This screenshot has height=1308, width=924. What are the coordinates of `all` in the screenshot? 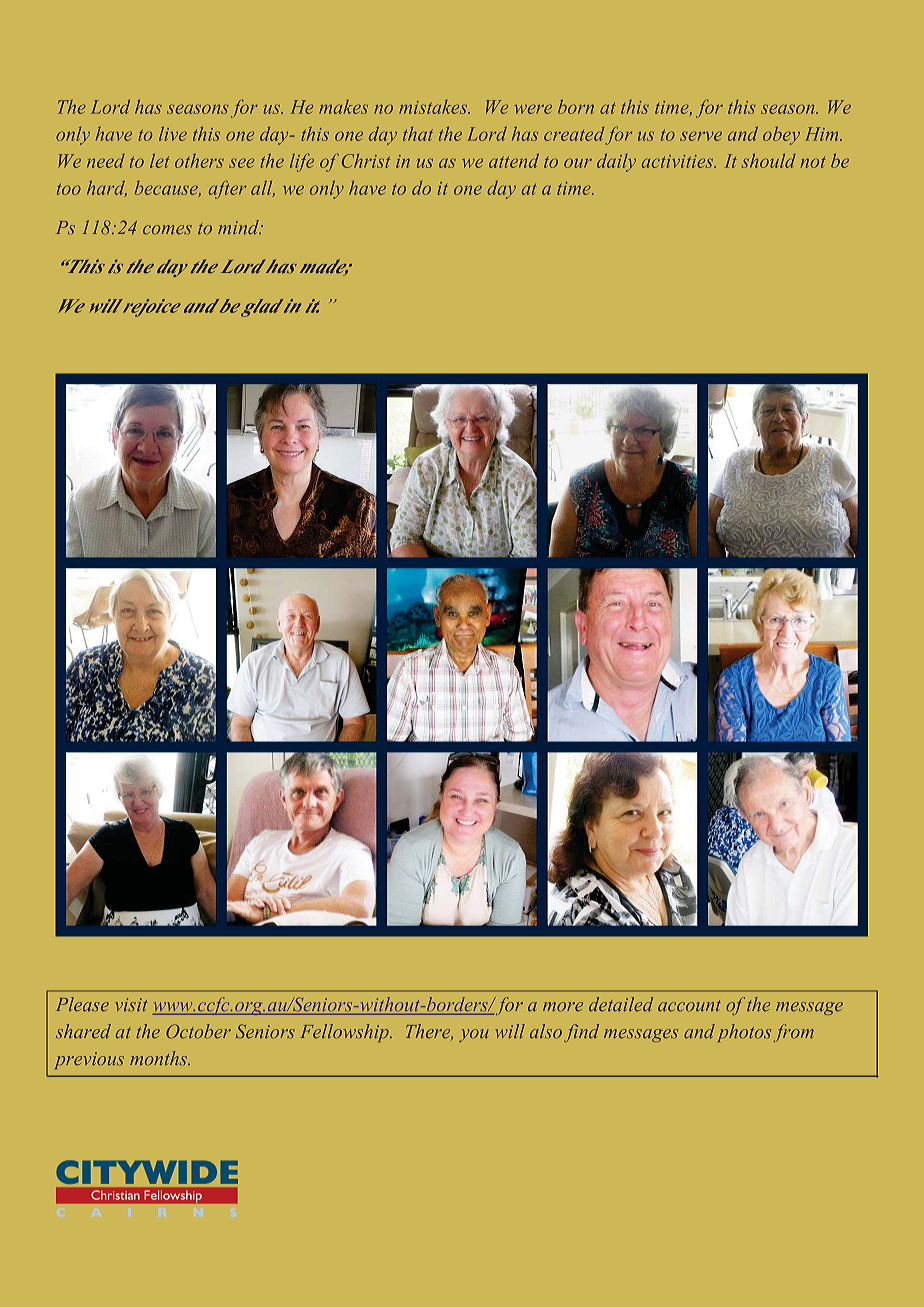 It's located at (263, 189).
